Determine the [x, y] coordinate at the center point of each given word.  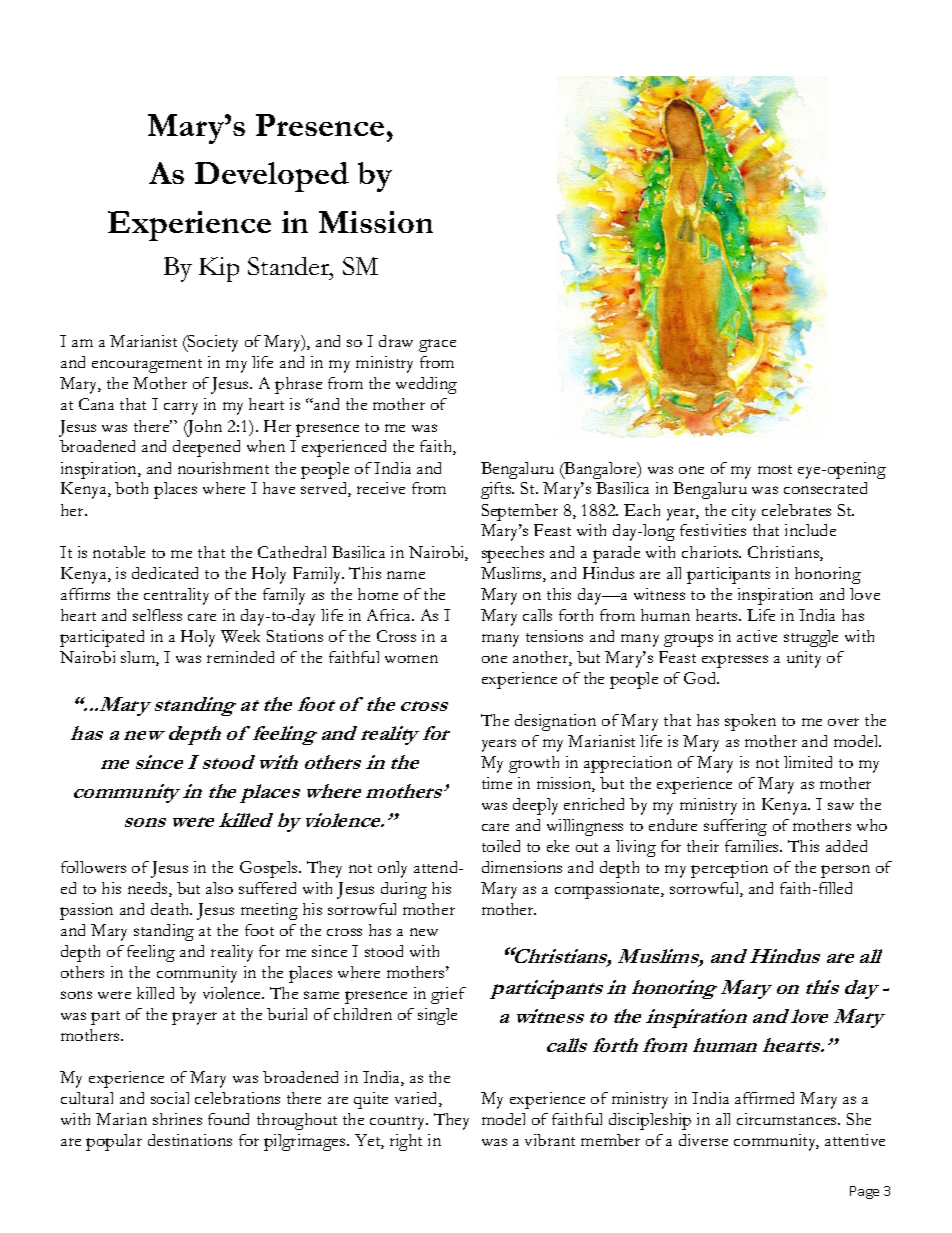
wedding [426, 385]
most [775, 469]
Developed [272, 177]
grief [448, 995]
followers [93, 867]
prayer [194, 1018]
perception [729, 869]
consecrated [825, 488]
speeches [513, 554]
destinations [190, 1140]
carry [181, 408]
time [497, 783]
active [757, 636]
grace [437, 345]
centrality [176, 596]
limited [808, 762]
